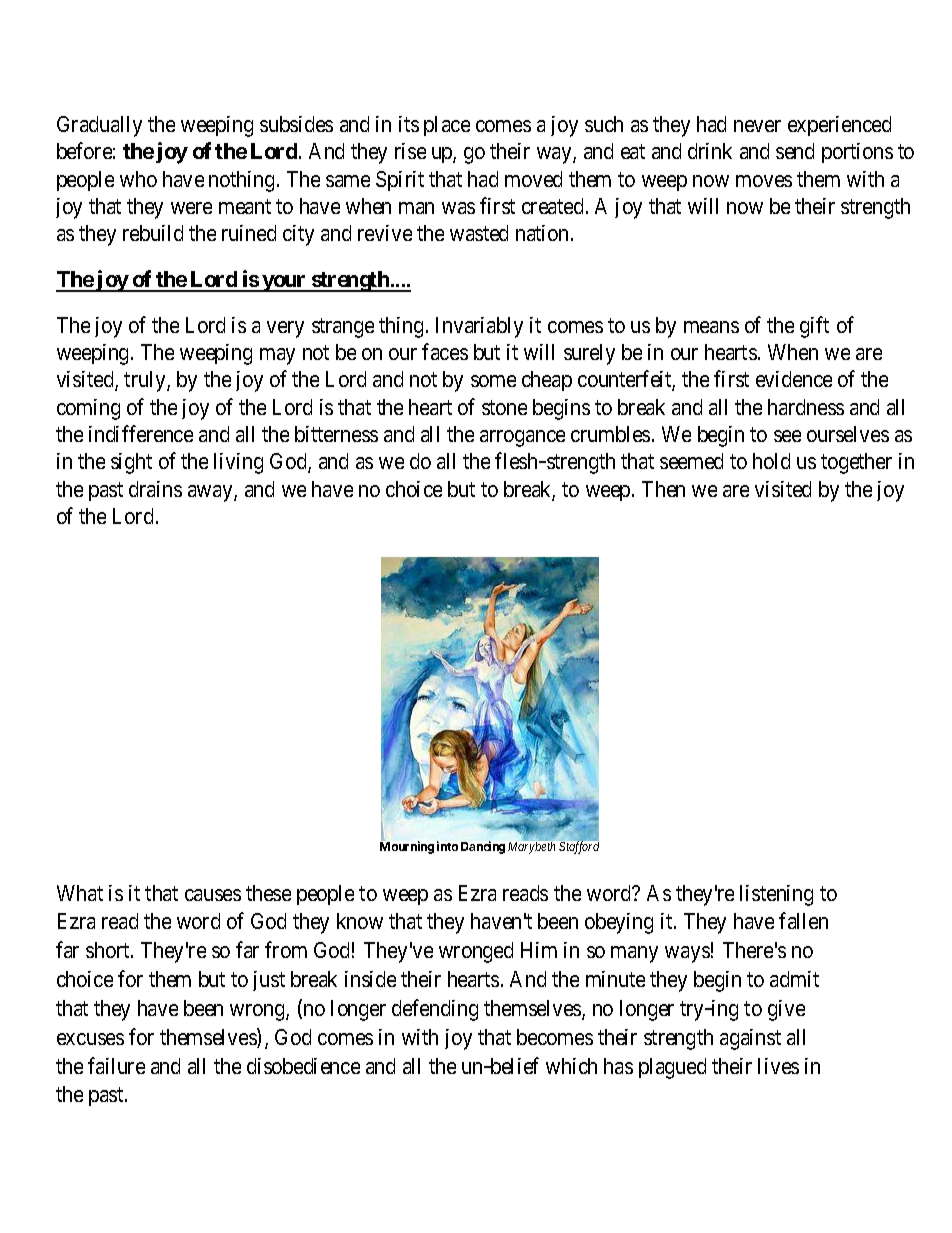  I want to click on who, so click(138, 179).
